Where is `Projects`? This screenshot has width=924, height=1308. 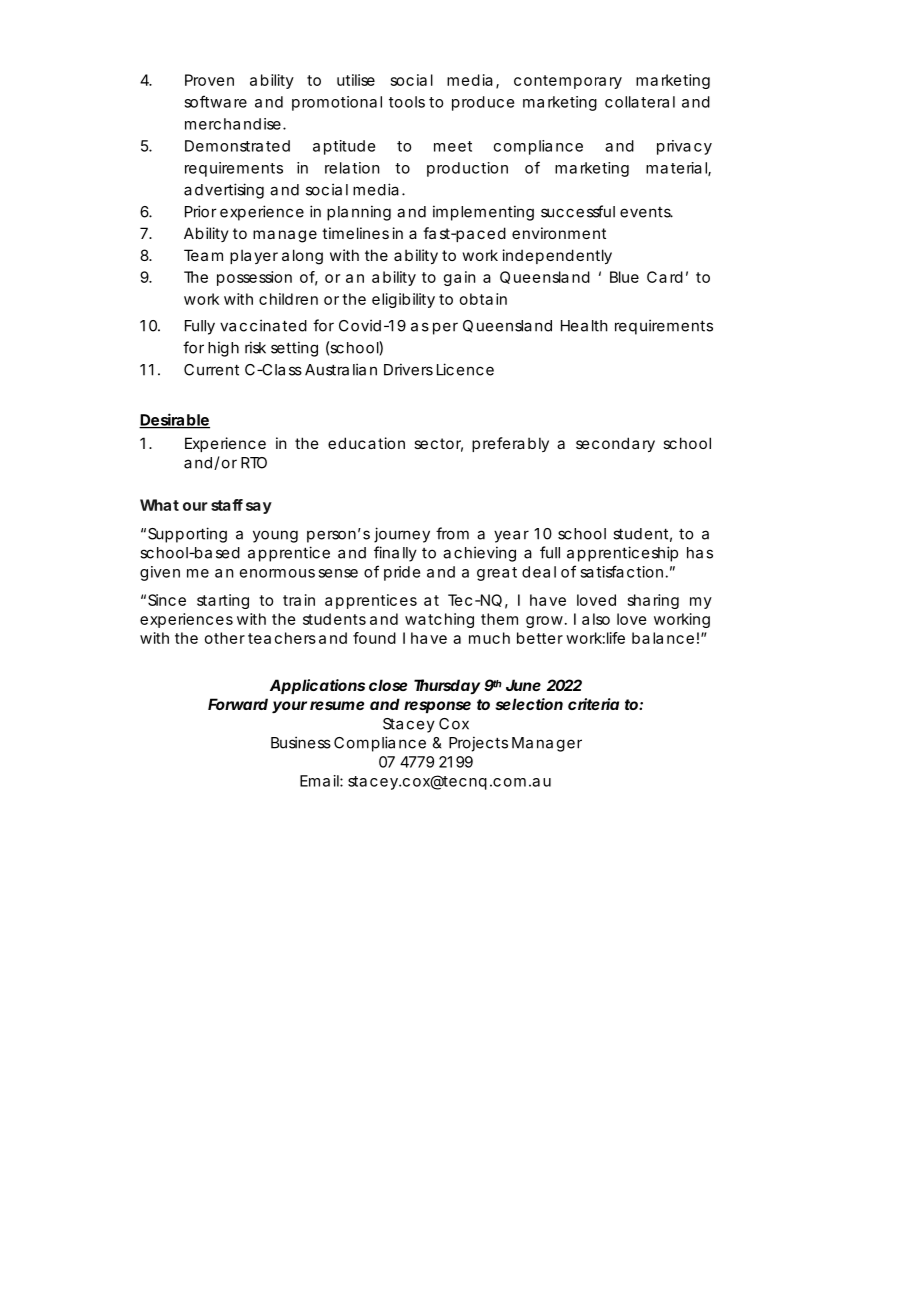
Projects is located at coordinates (478, 744).
